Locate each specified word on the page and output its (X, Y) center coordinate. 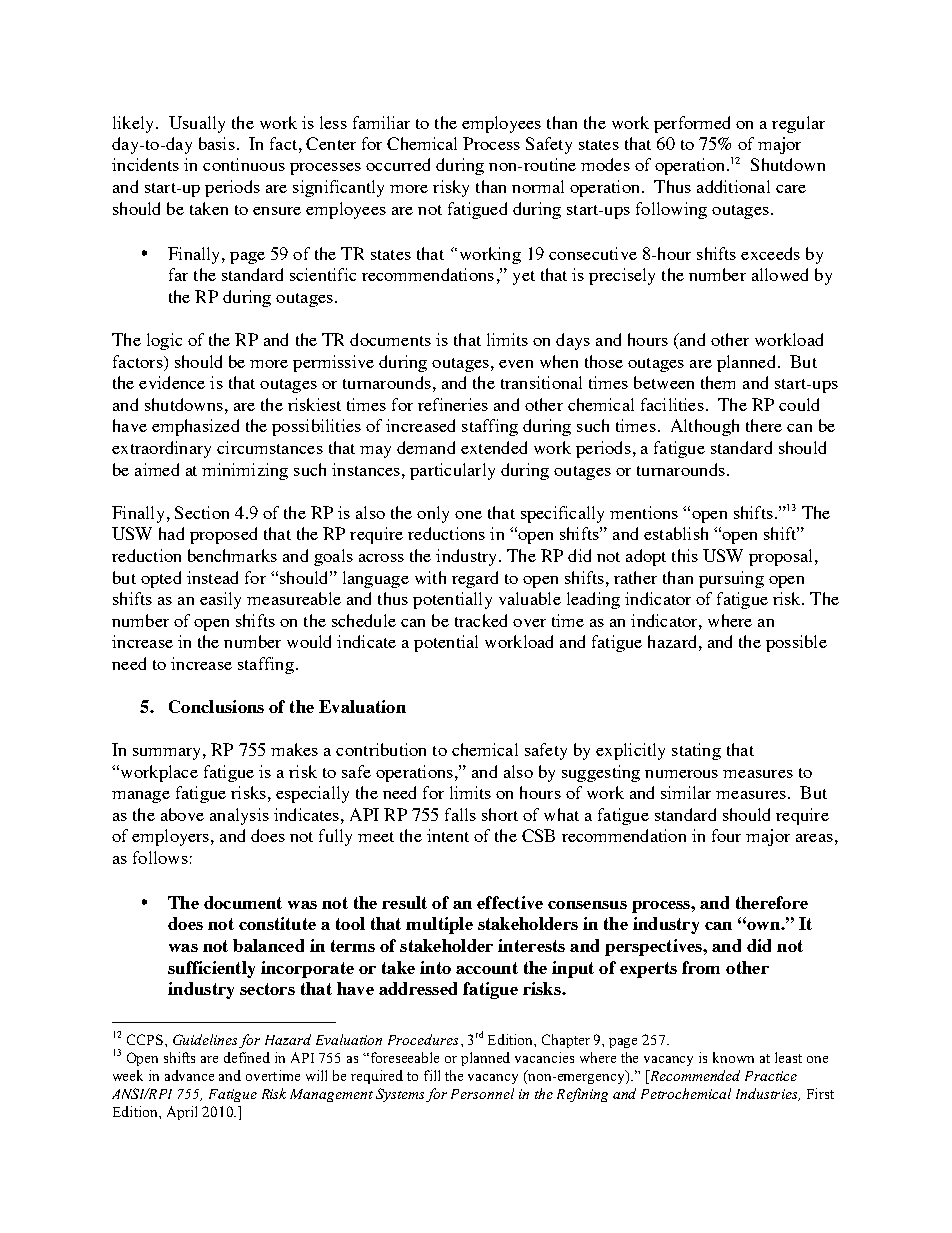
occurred (398, 164)
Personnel (482, 1093)
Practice (771, 1076)
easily (220, 600)
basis (217, 143)
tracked (481, 620)
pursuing (731, 579)
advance (189, 1075)
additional (733, 186)
